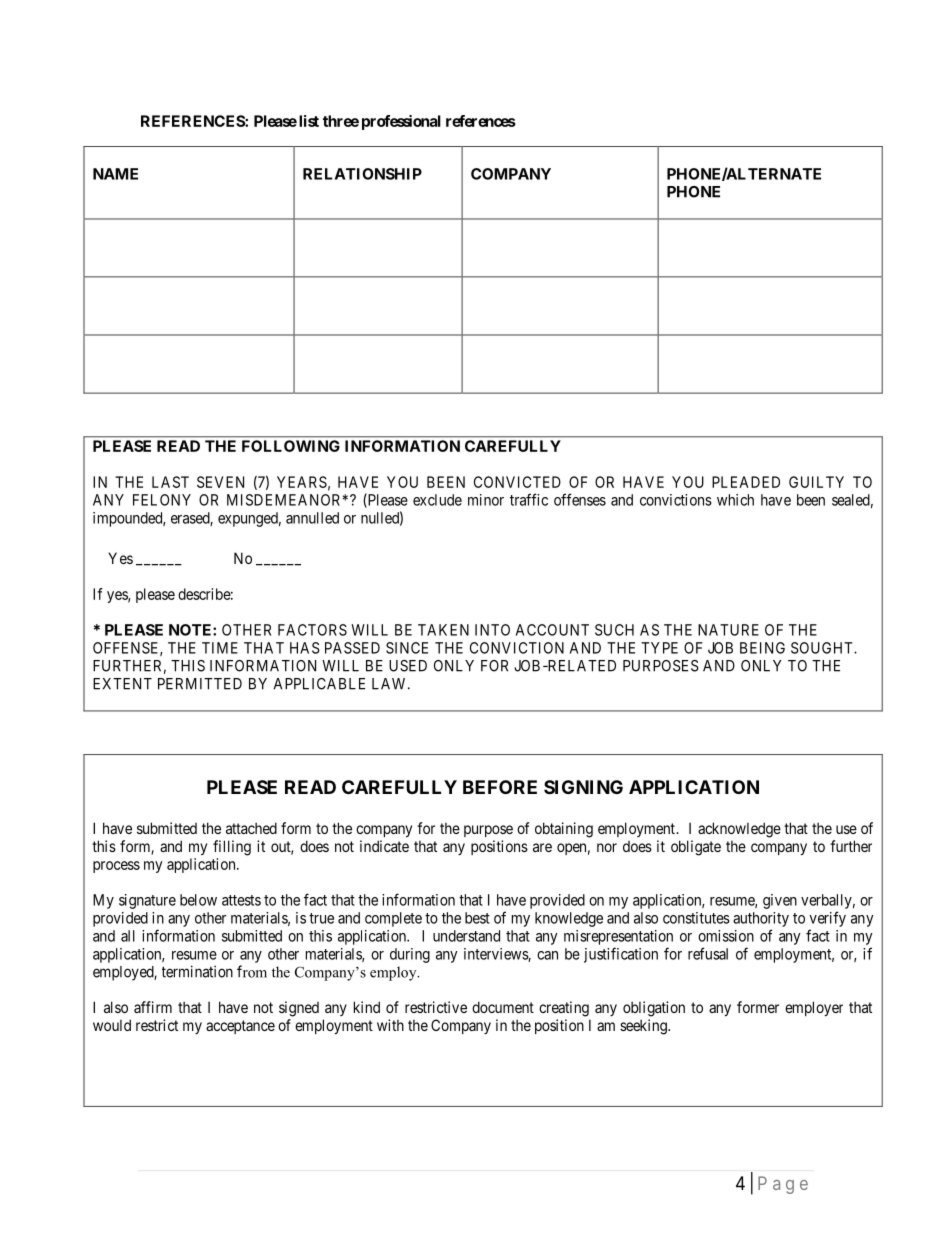 The width and height of the page is (952, 1233). I want to click on which, so click(735, 500).
